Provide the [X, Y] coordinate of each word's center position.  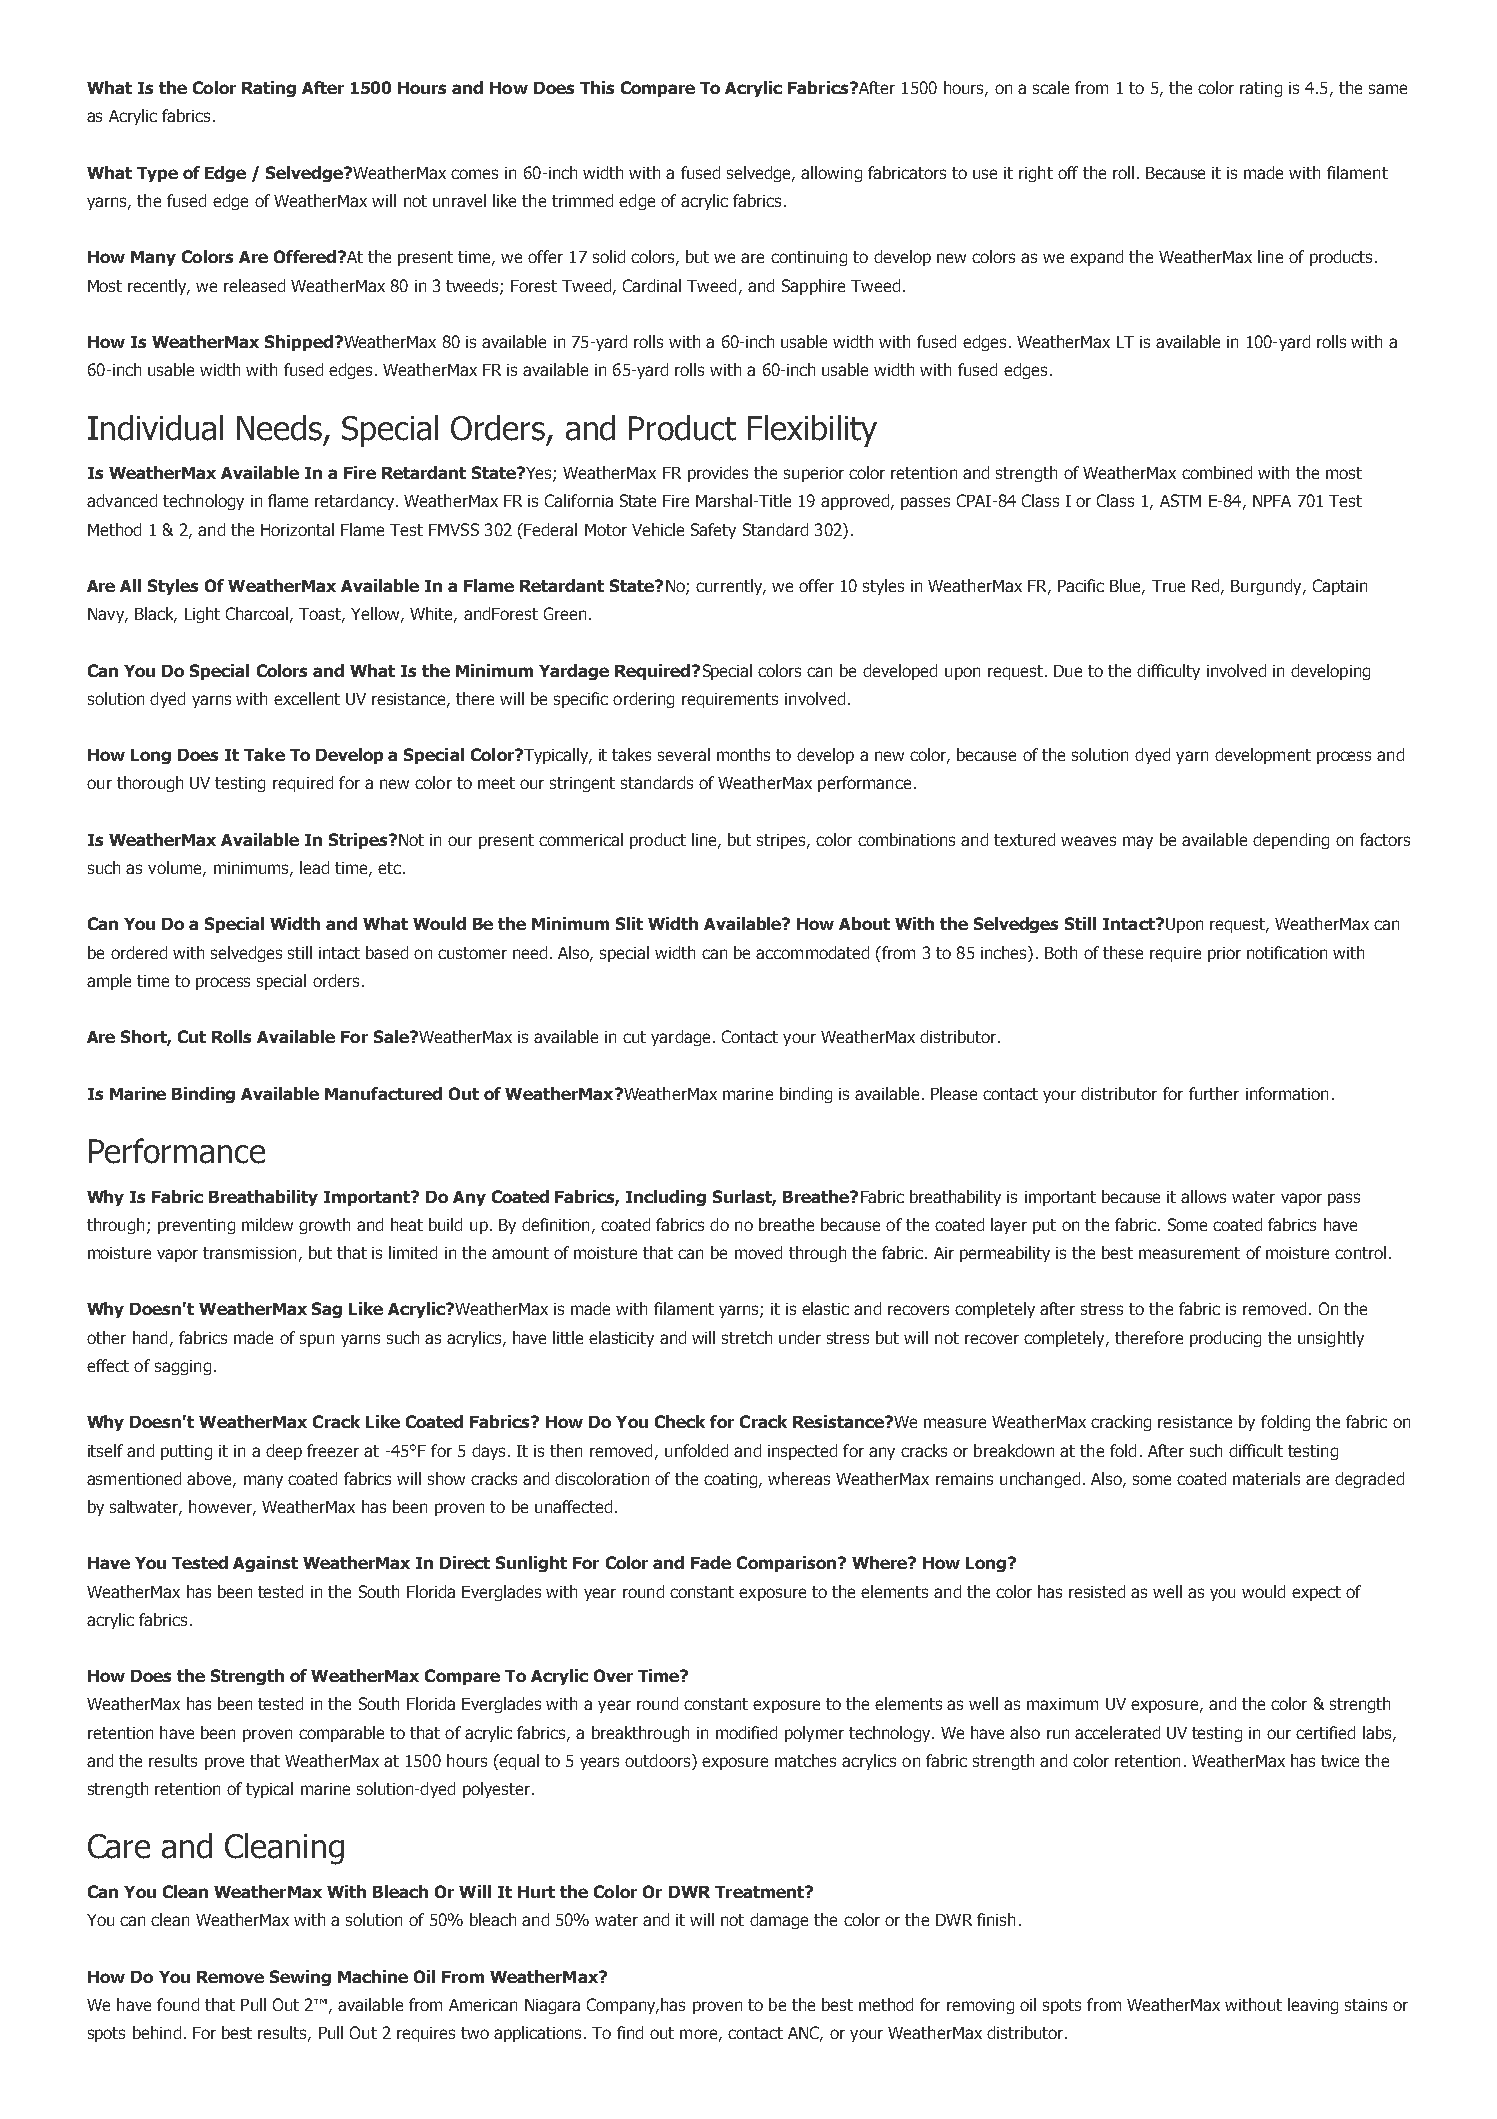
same [1388, 89]
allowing [831, 174]
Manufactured [383, 1093]
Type [157, 174]
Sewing [300, 1978]
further [1214, 1093]
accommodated [812, 952]
